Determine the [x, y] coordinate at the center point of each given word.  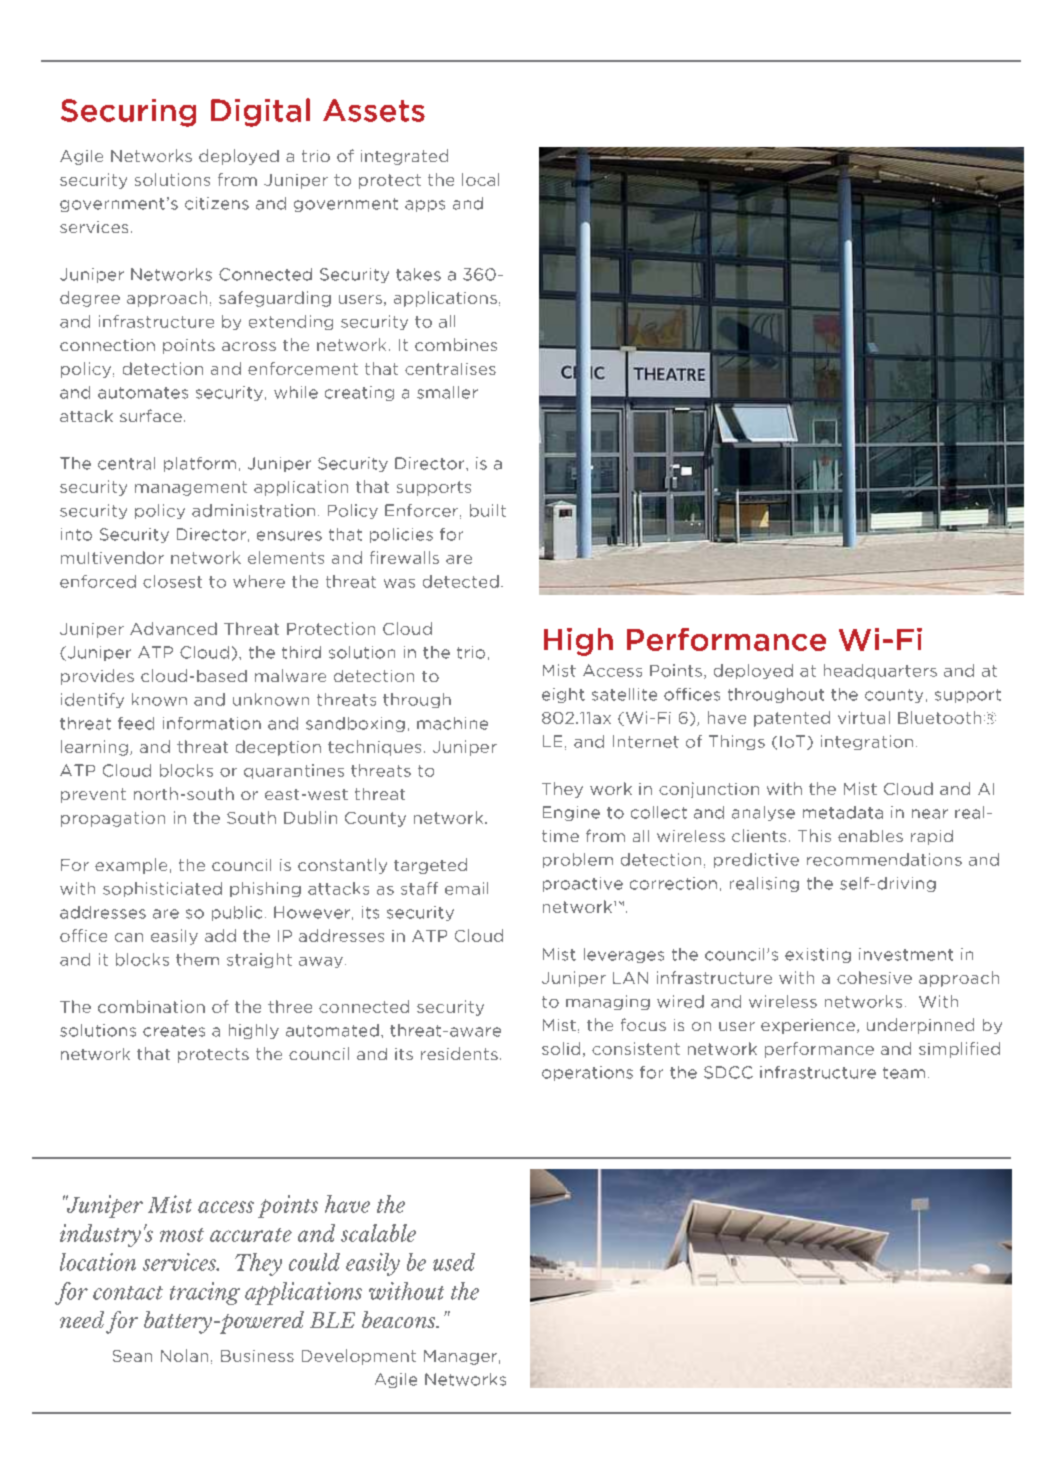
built [488, 510]
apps [425, 206]
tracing [205, 1293]
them [197, 959]
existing [818, 955]
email [466, 888]
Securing [128, 113]
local [480, 179]
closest [172, 581]
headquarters [880, 671]
